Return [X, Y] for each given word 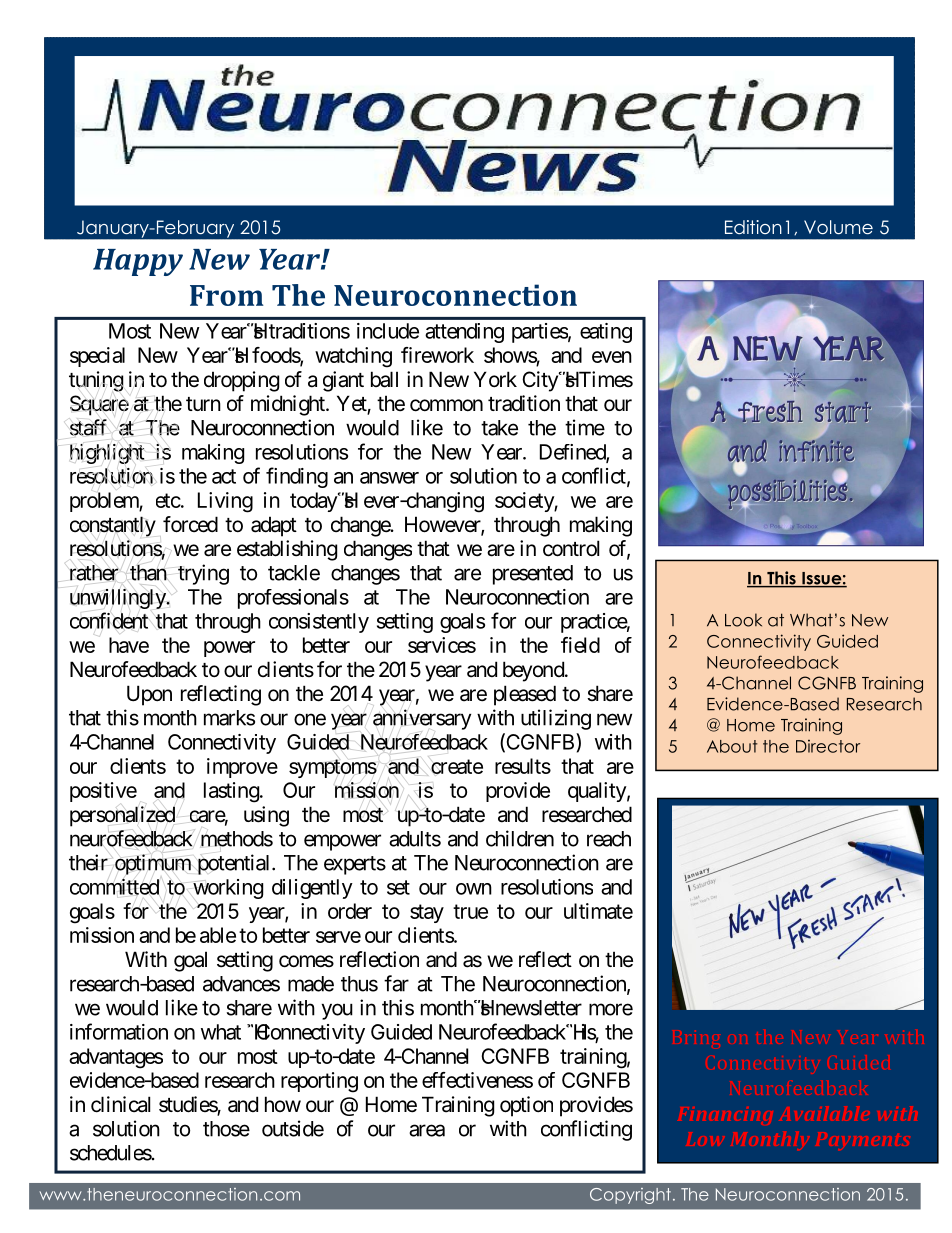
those [226, 1129]
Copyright [630, 1196]
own [474, 889]
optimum [151, 864]
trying [203, 574]
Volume [838, 227]
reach [609, 839]
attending [464, 333]
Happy [138, 262]
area [427, 1130]
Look [743, 620]
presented [533, 575]
